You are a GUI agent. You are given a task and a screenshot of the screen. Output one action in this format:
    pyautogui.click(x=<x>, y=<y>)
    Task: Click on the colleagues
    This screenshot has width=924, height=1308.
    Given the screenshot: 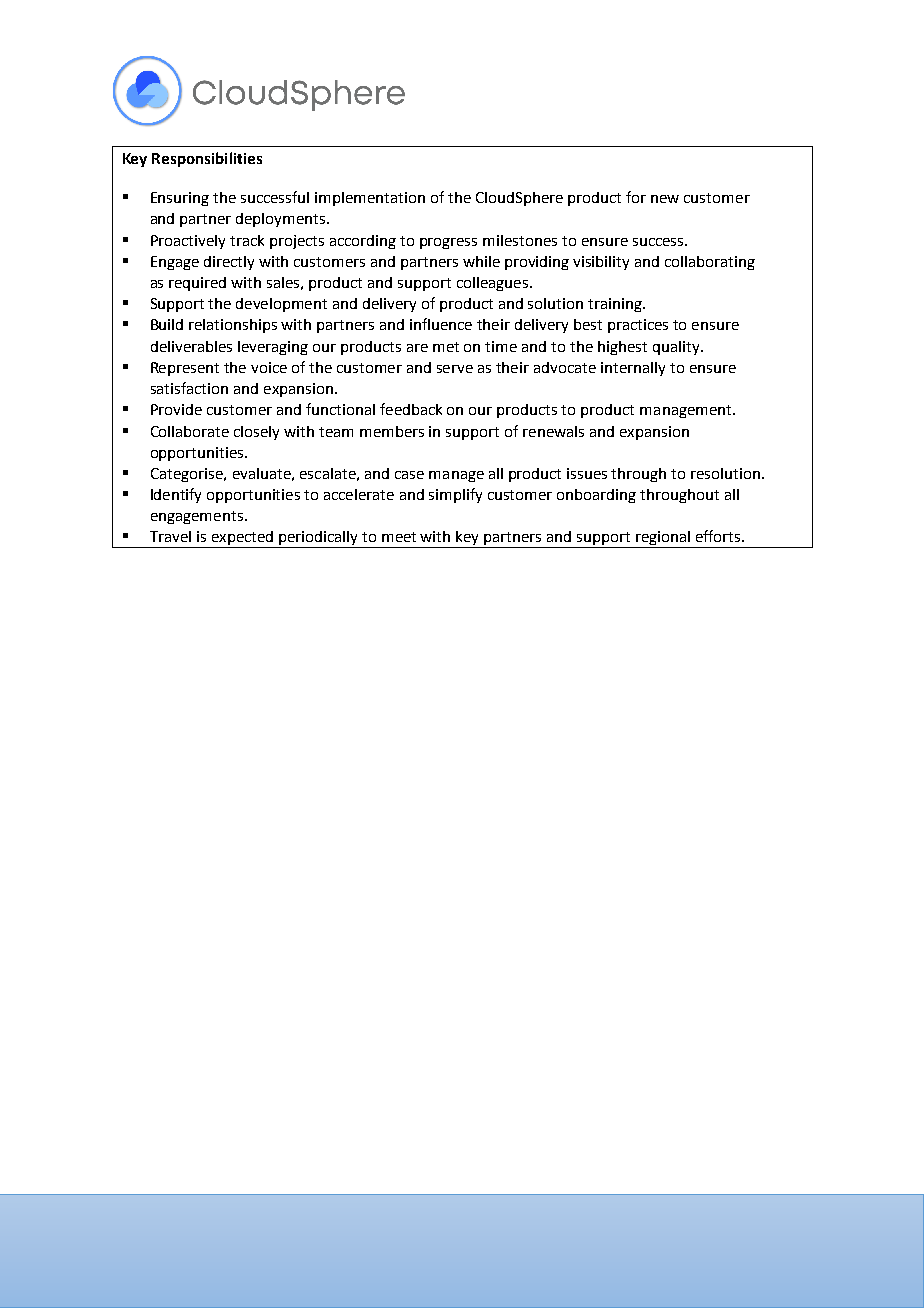 What is the action you would take?
    pyautogui.click(x=492, y=284)
